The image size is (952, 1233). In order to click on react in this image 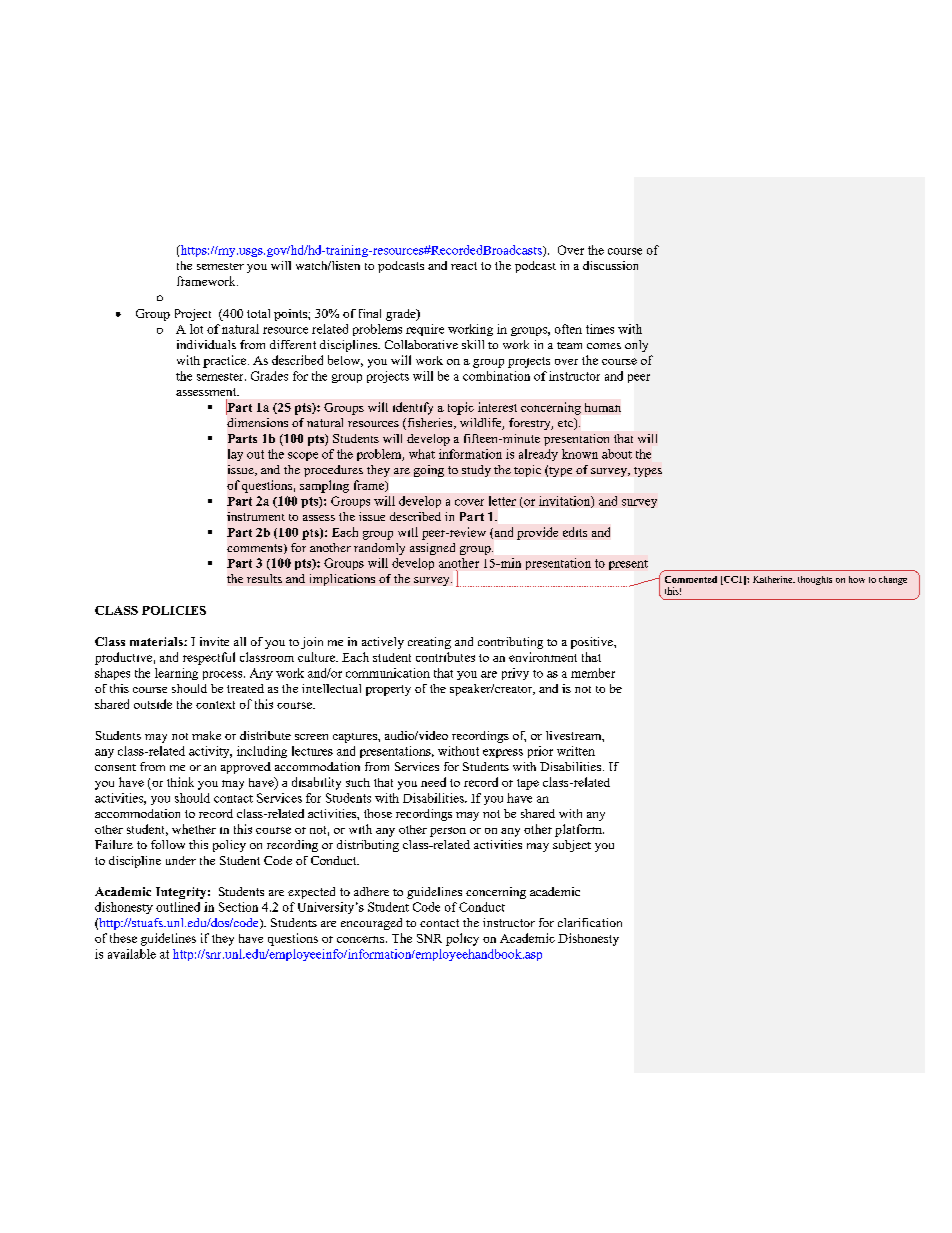, I will do `click(464, 266)`.
